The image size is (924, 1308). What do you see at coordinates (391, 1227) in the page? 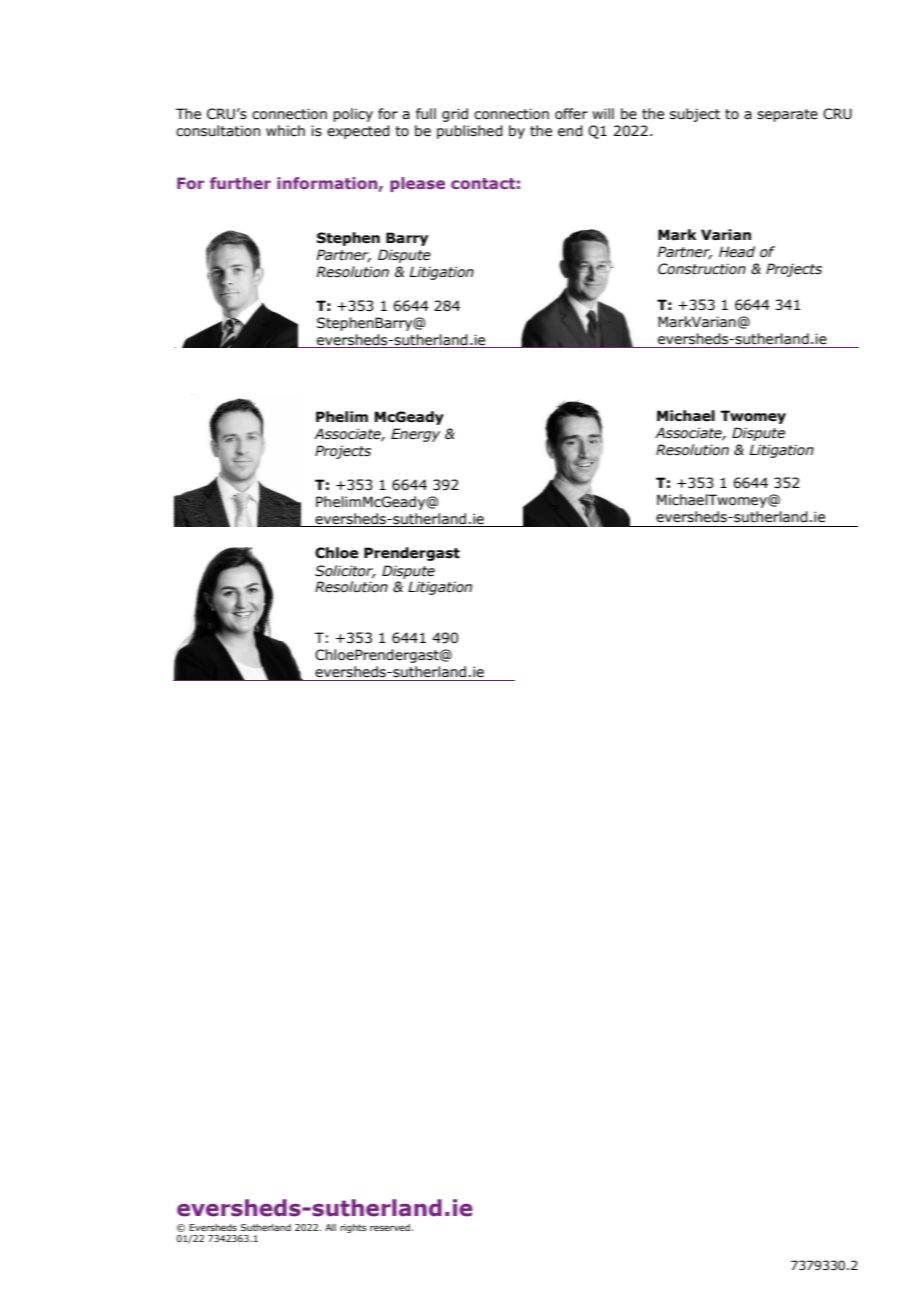
I see `reserved` at bounding box center [391, 1227].
